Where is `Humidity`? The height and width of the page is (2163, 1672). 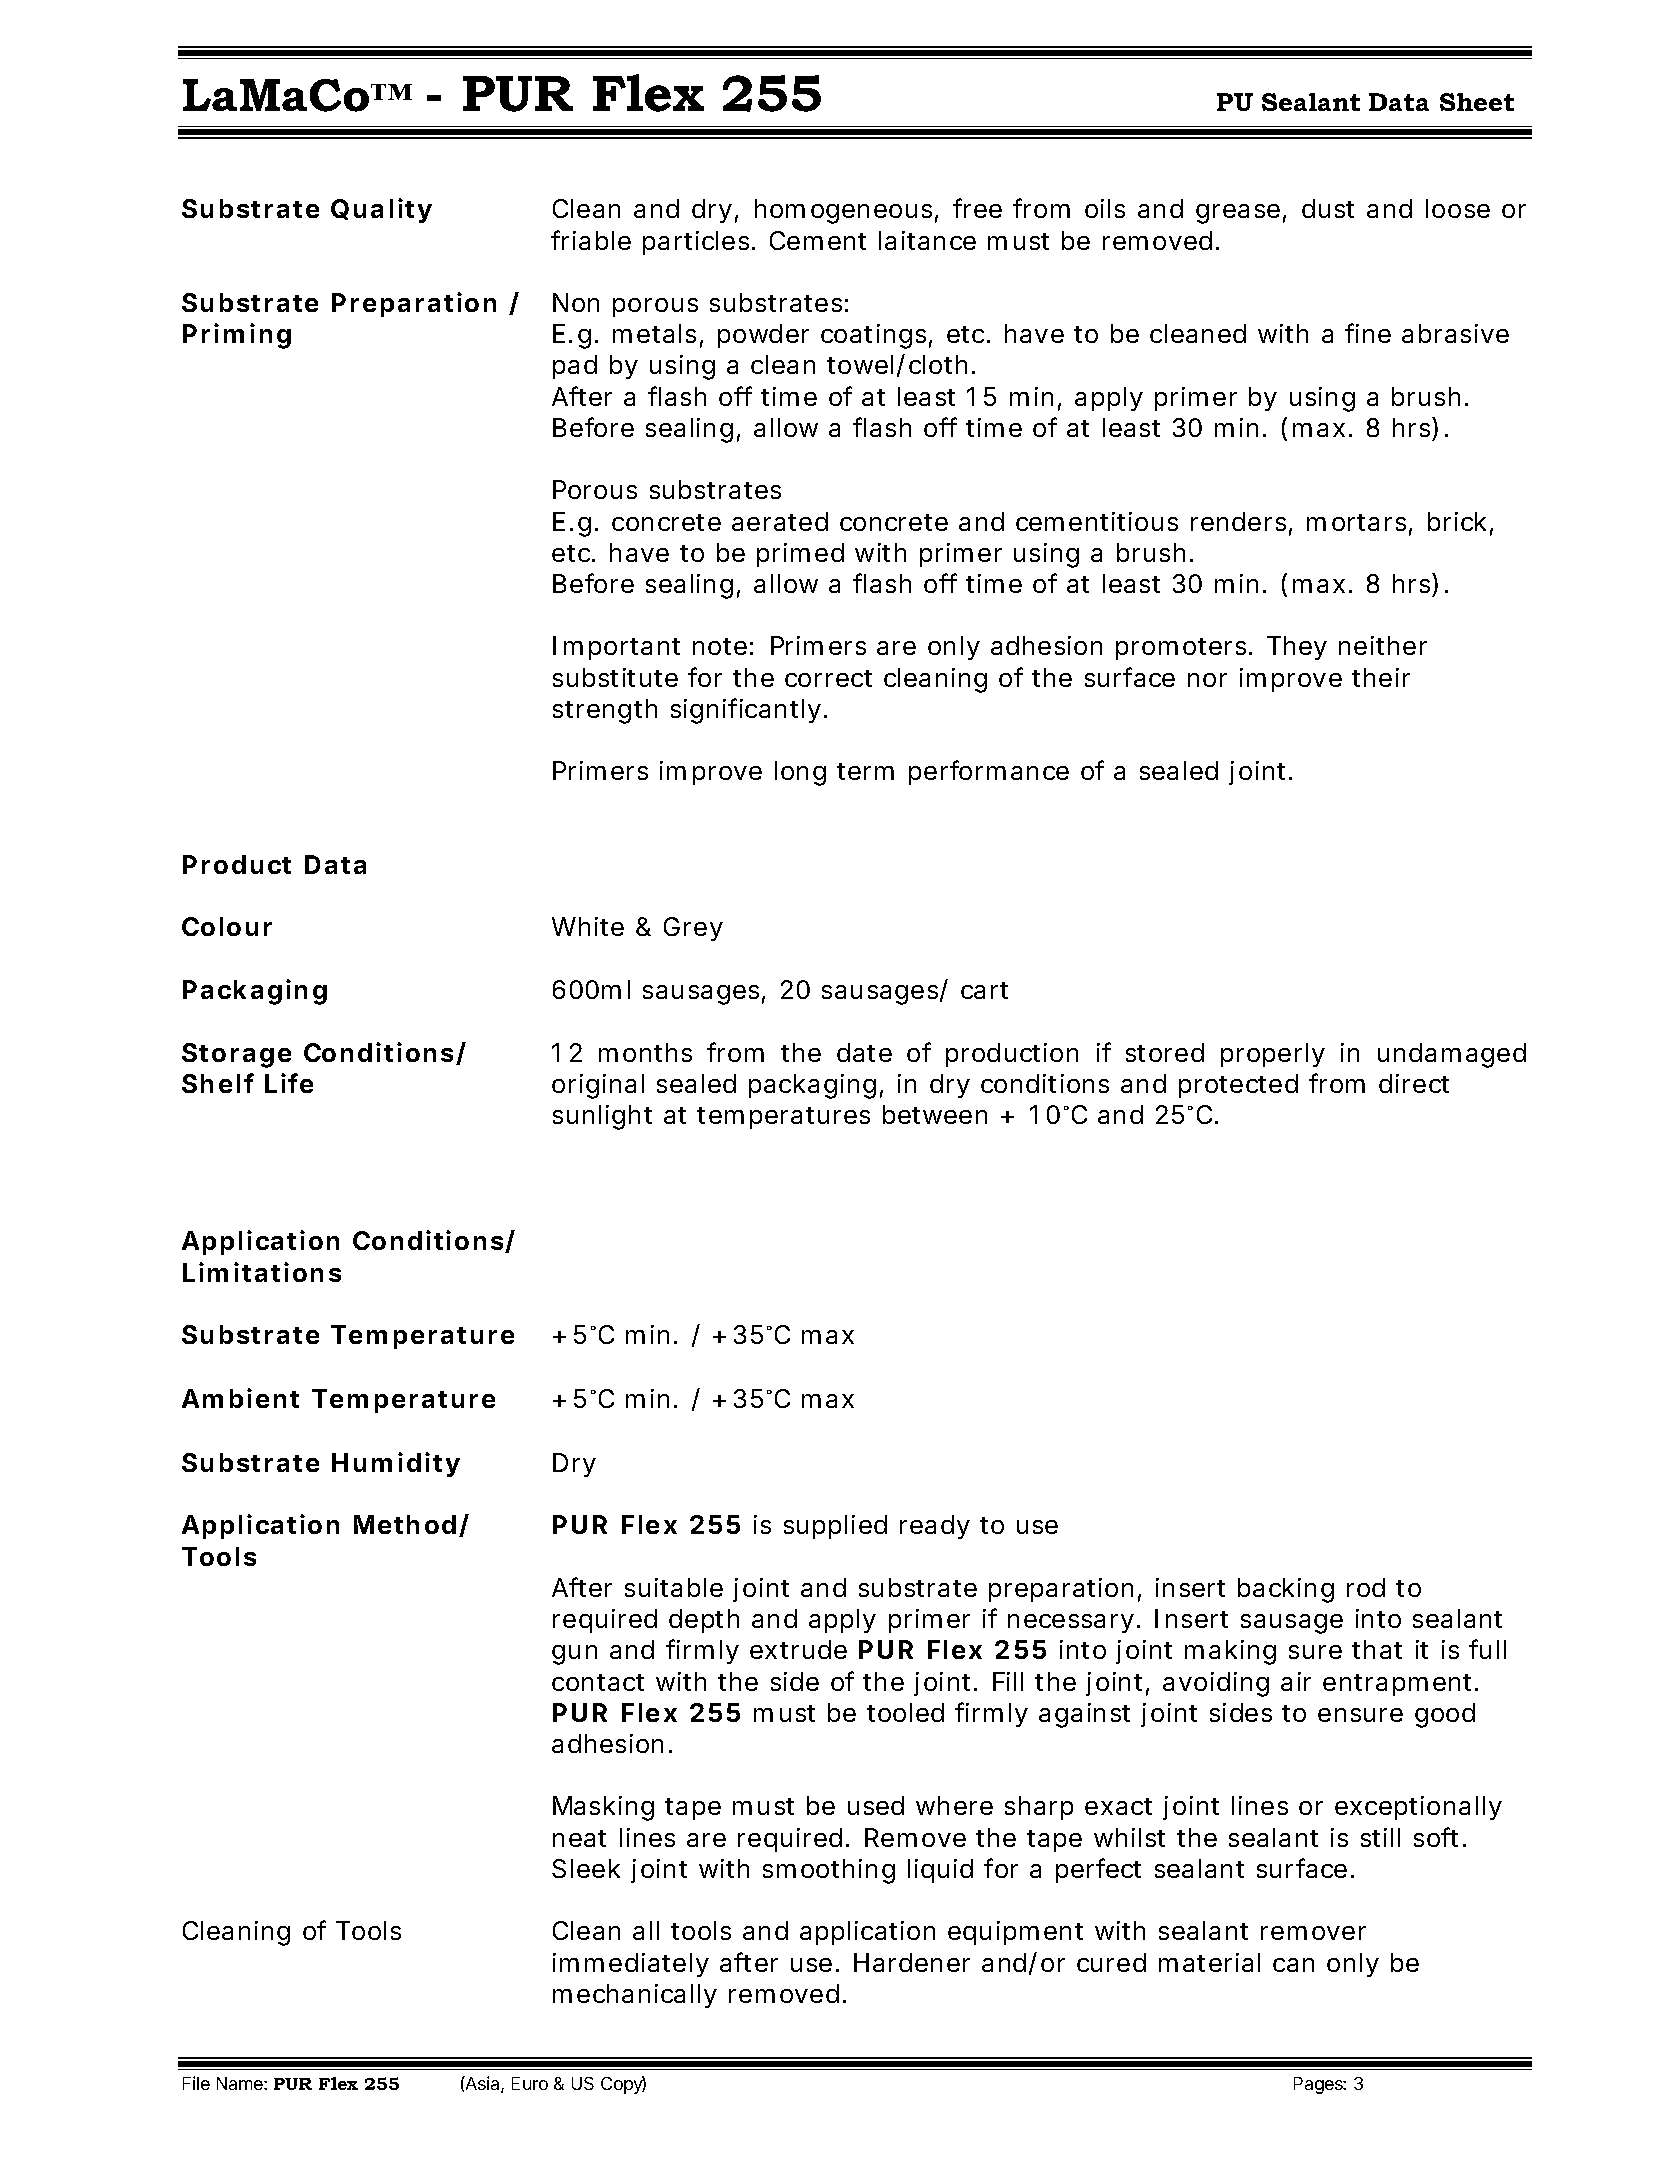 Humidity is located at coordinates (396, 1464).
